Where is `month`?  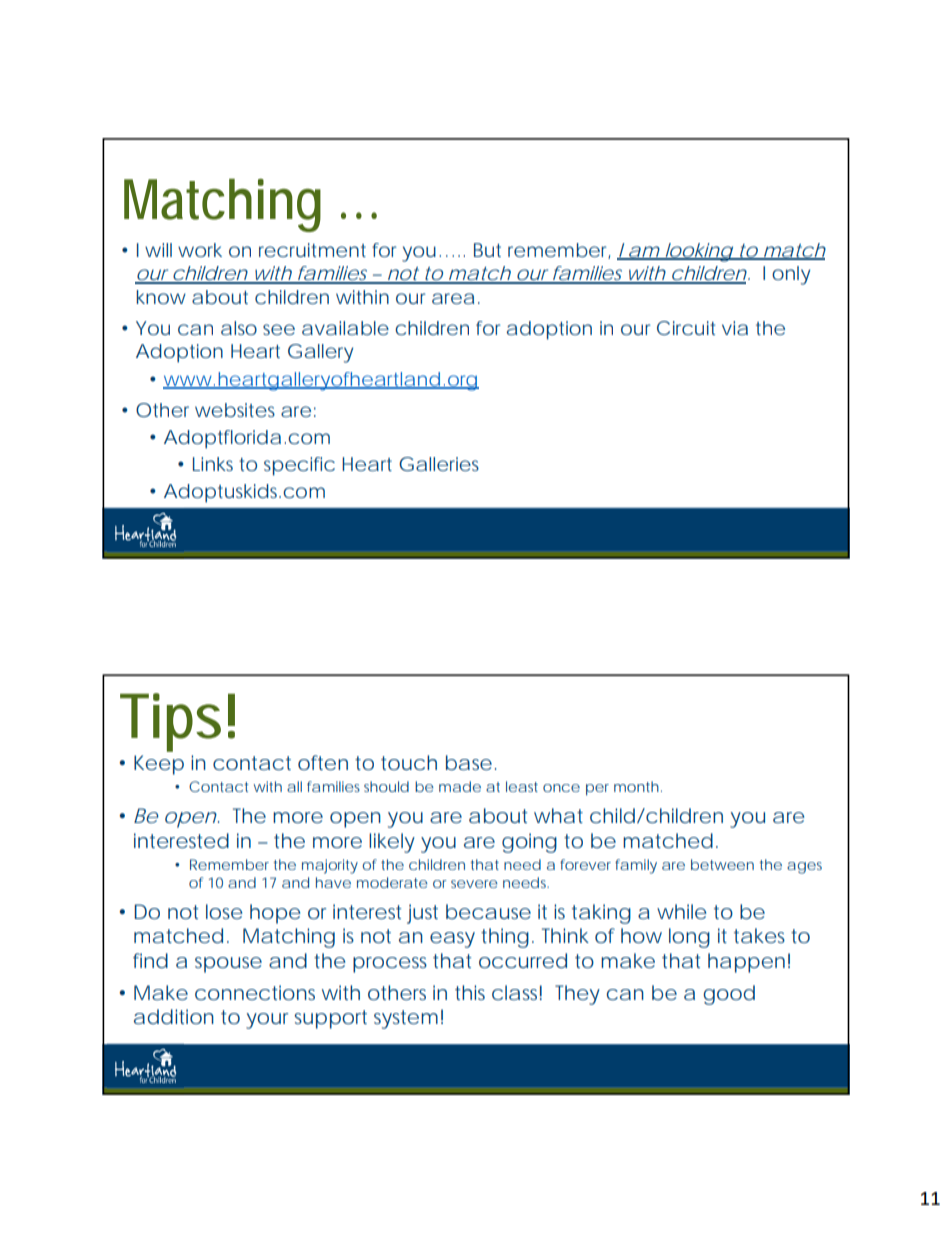
month is located at coordinates (636, 786).
